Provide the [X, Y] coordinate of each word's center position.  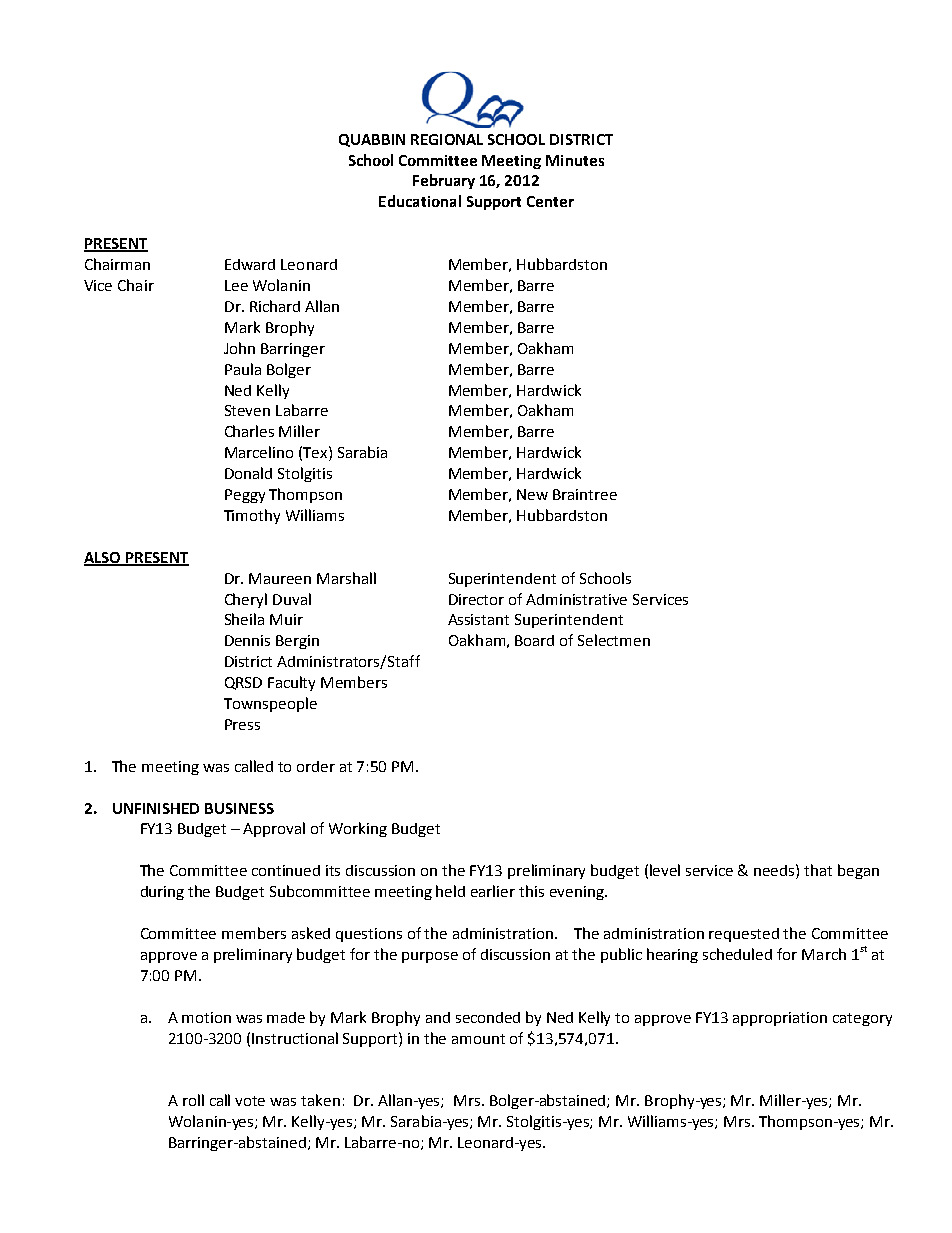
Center [550, 201]
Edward [250, 264]
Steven [247, 410]
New [532, 494]
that [818, 870]
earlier [493, 891]
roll [193, 1100]
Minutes [575, 160]
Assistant [478, 619]
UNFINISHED [156, 808]
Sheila [244, 619]
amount [478, 1039]
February [444, 181]
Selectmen [614, 640]
